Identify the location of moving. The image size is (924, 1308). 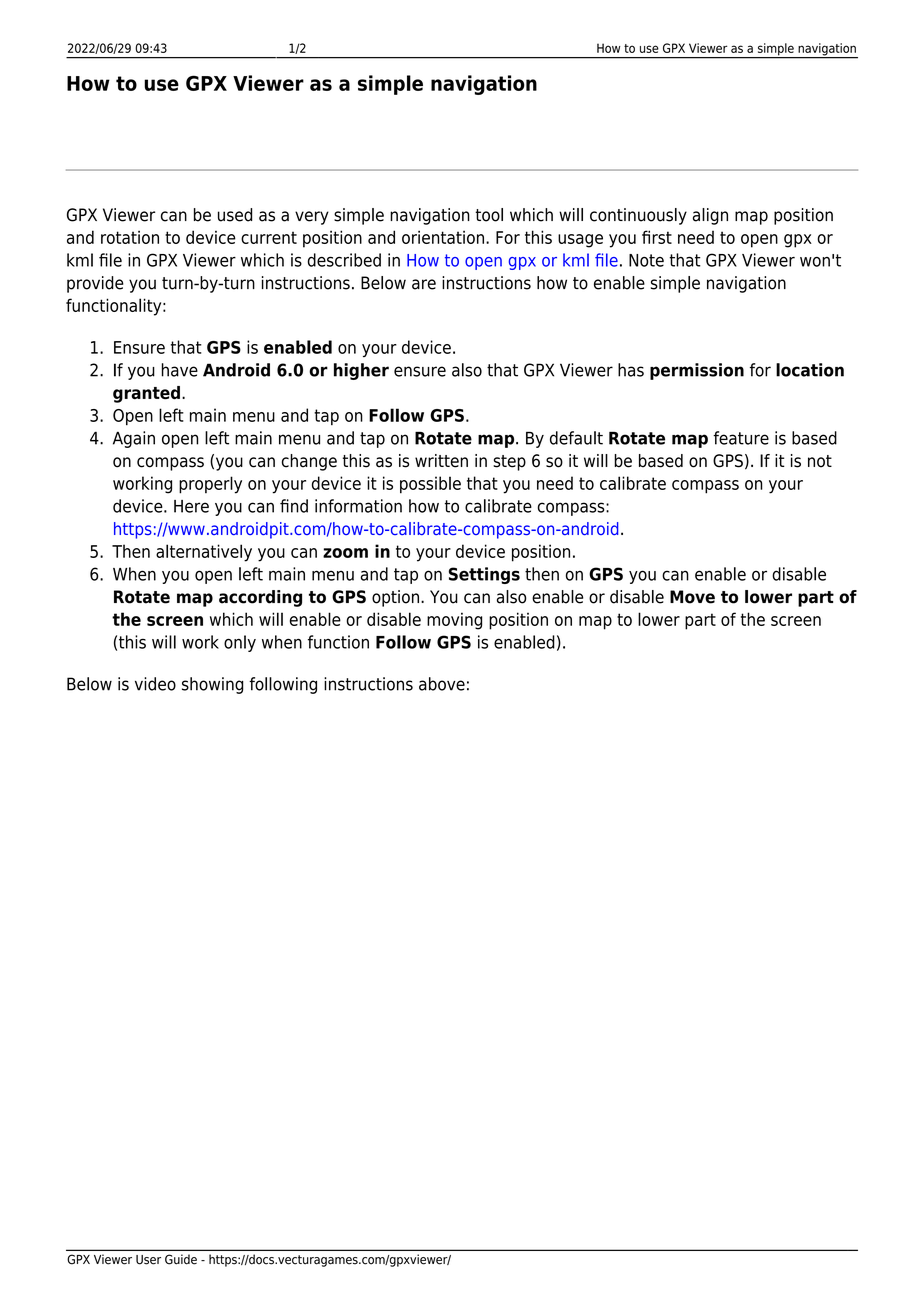
(454, 621).
